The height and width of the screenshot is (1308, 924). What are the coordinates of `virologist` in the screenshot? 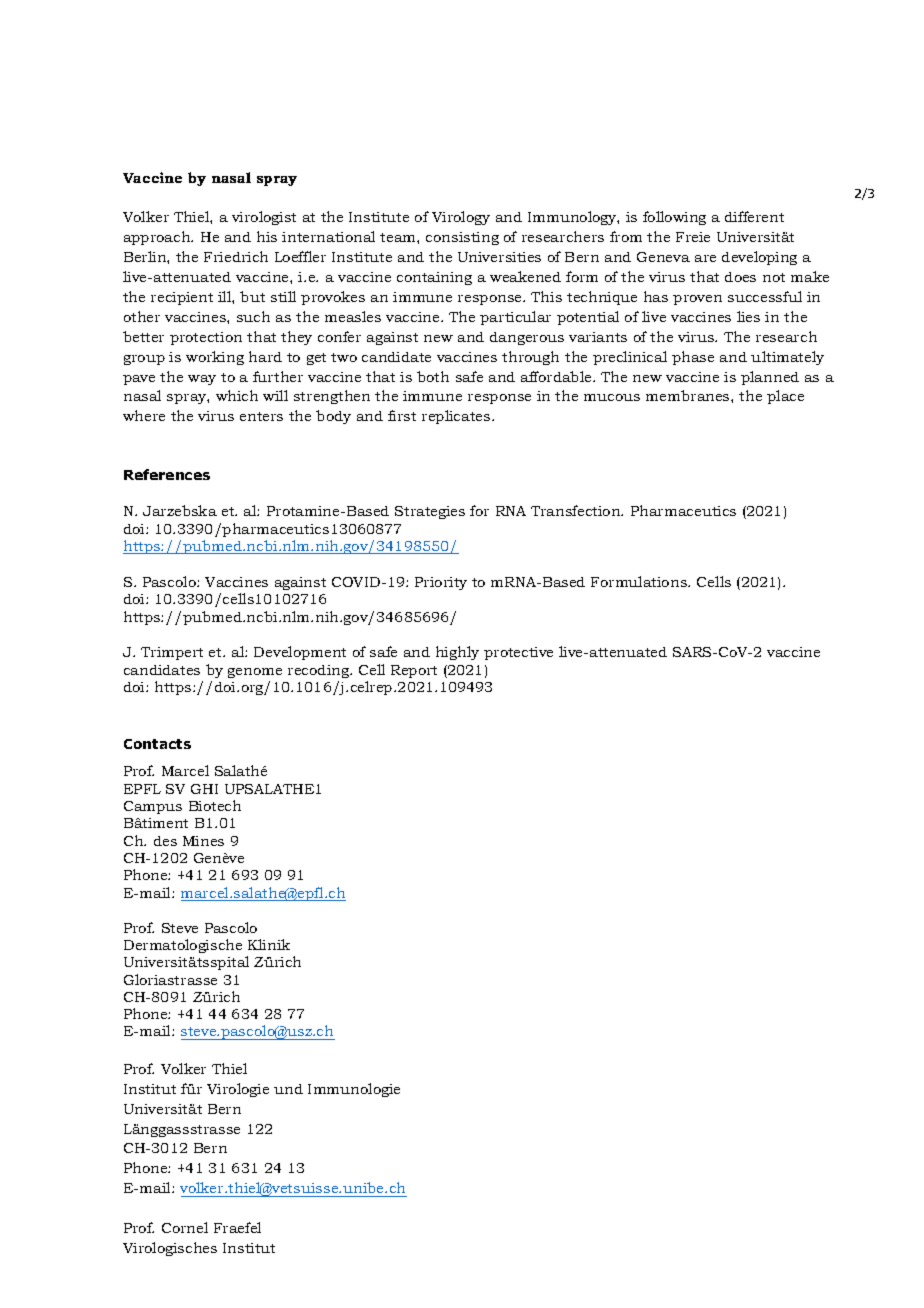 It's located at (264, 218).
